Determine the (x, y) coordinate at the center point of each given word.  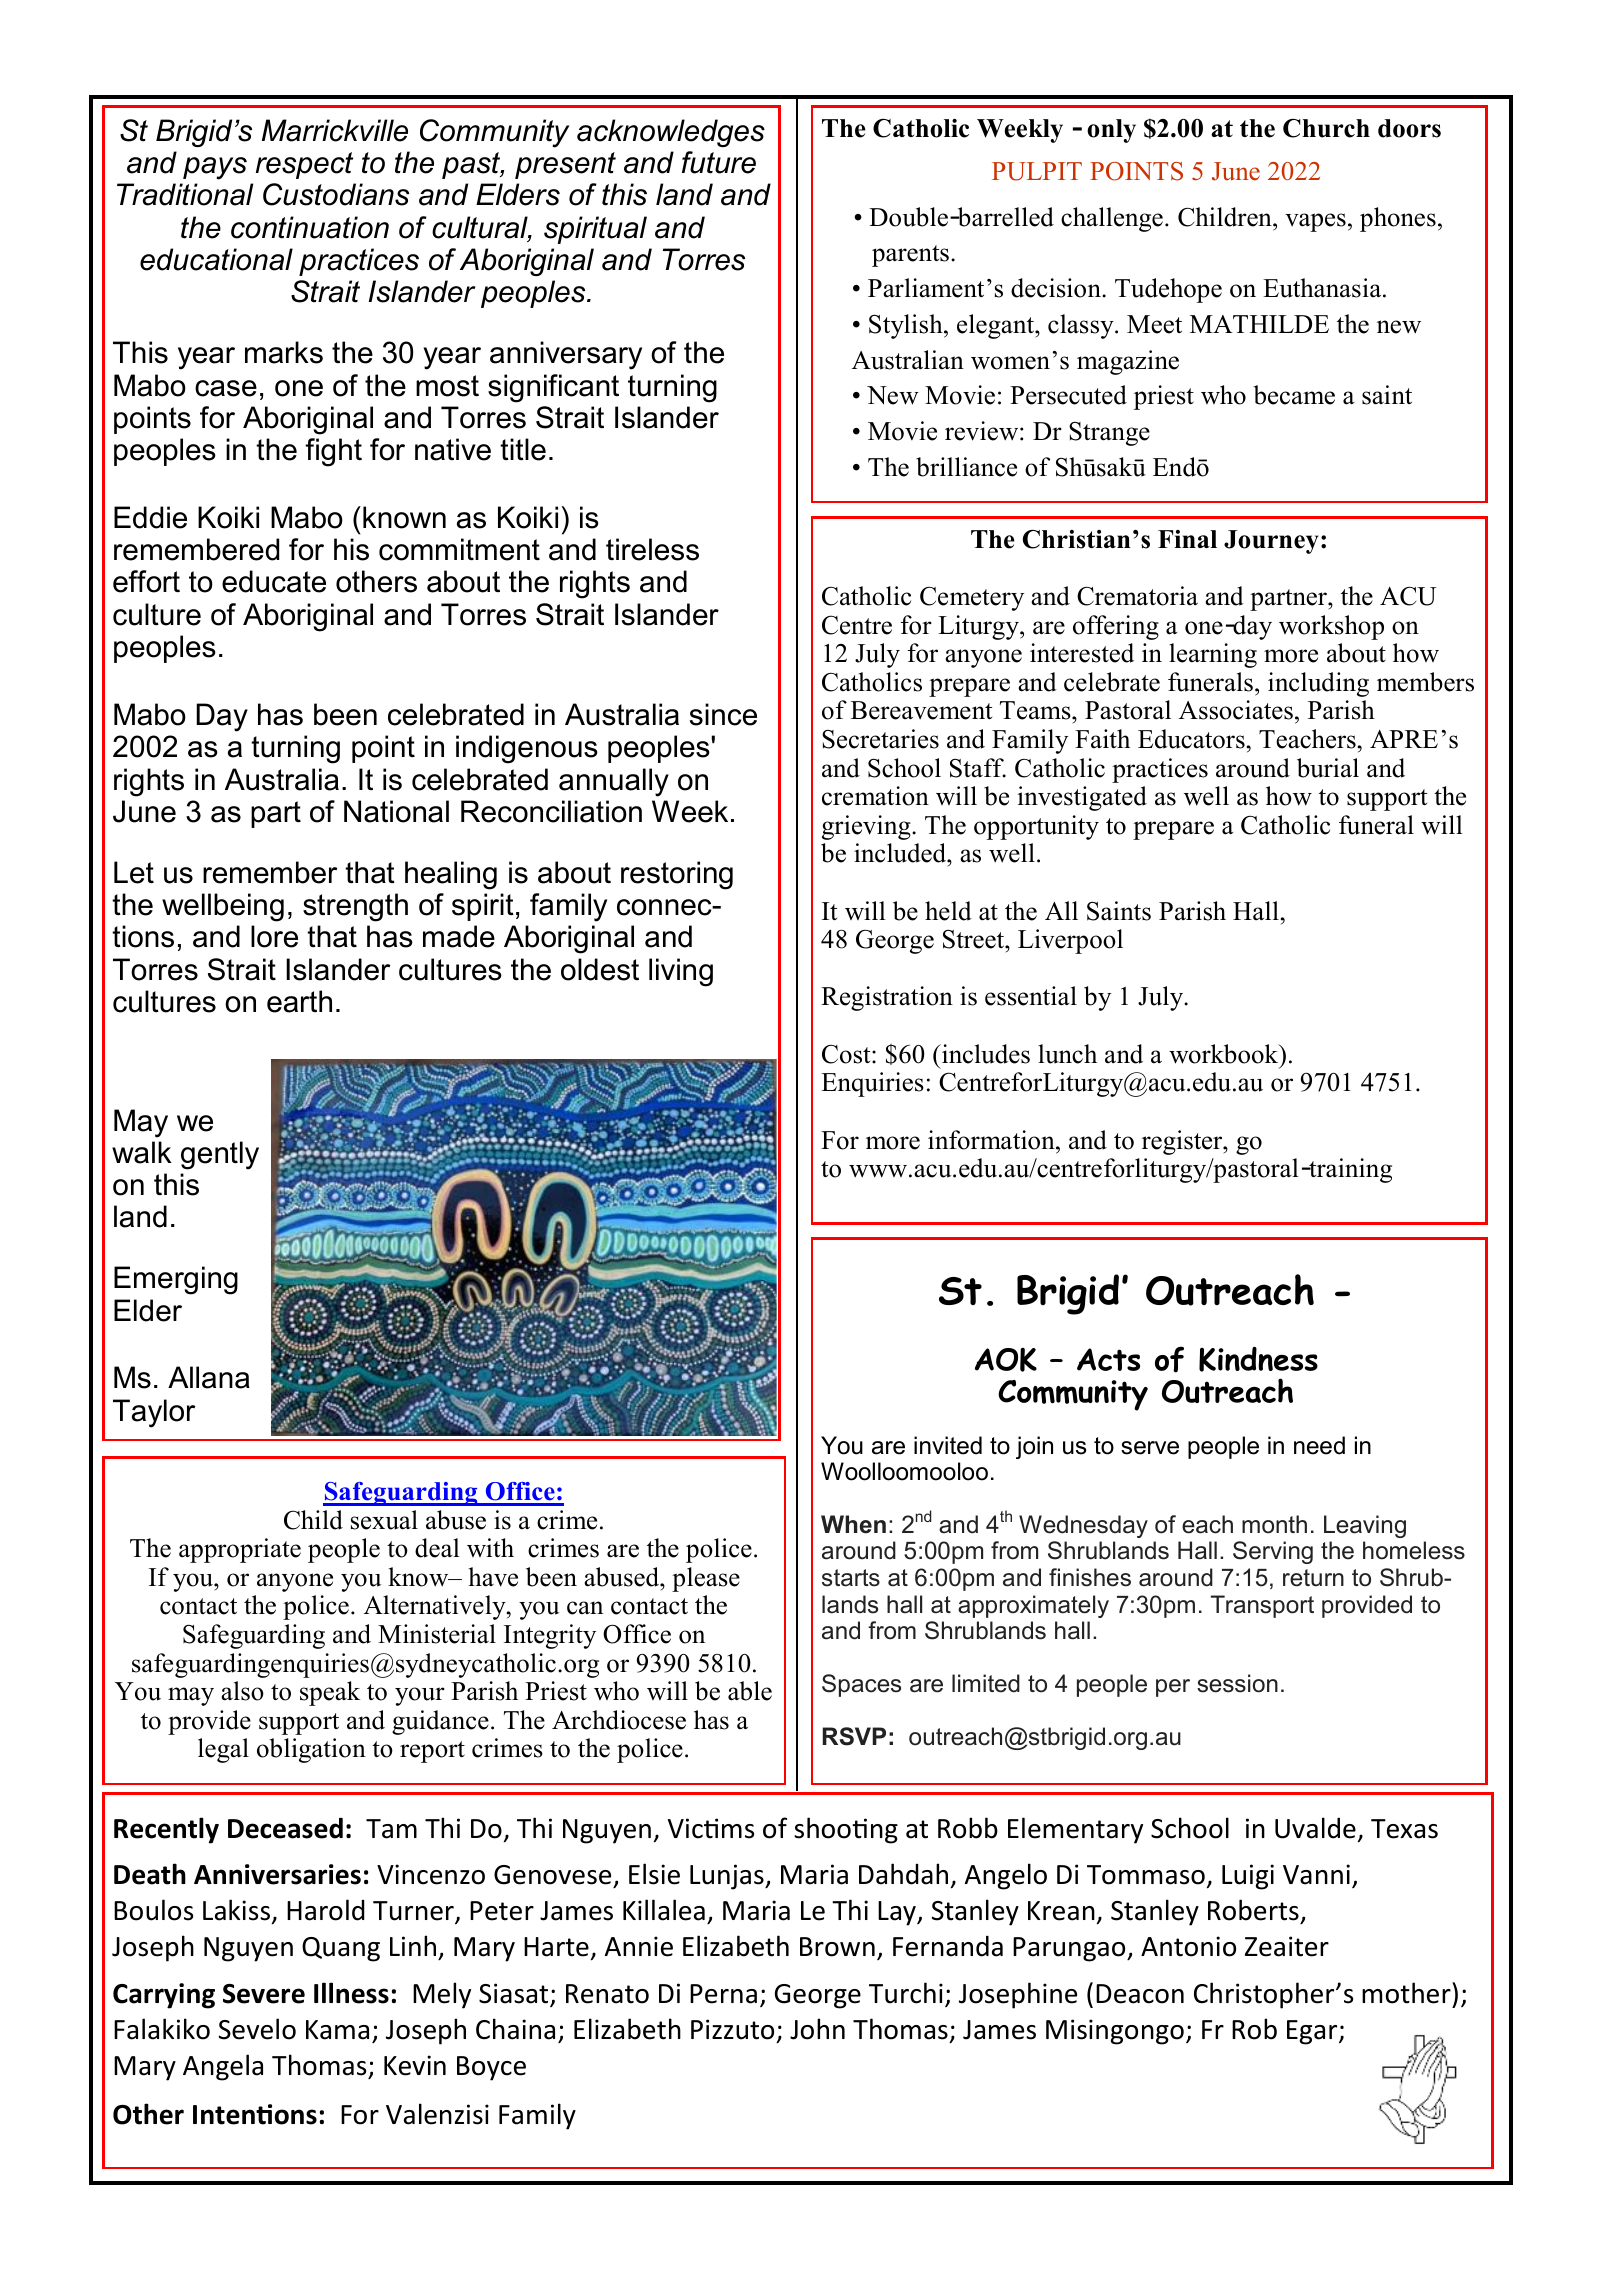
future (719, 162)
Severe (264, 1994)
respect (304, 165)
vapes (1315, 222)
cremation (875, 796)
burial (1328, 768)
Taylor (154, 1413)
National (396, 811)
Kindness (1258, 1359)
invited (948, 1445)
